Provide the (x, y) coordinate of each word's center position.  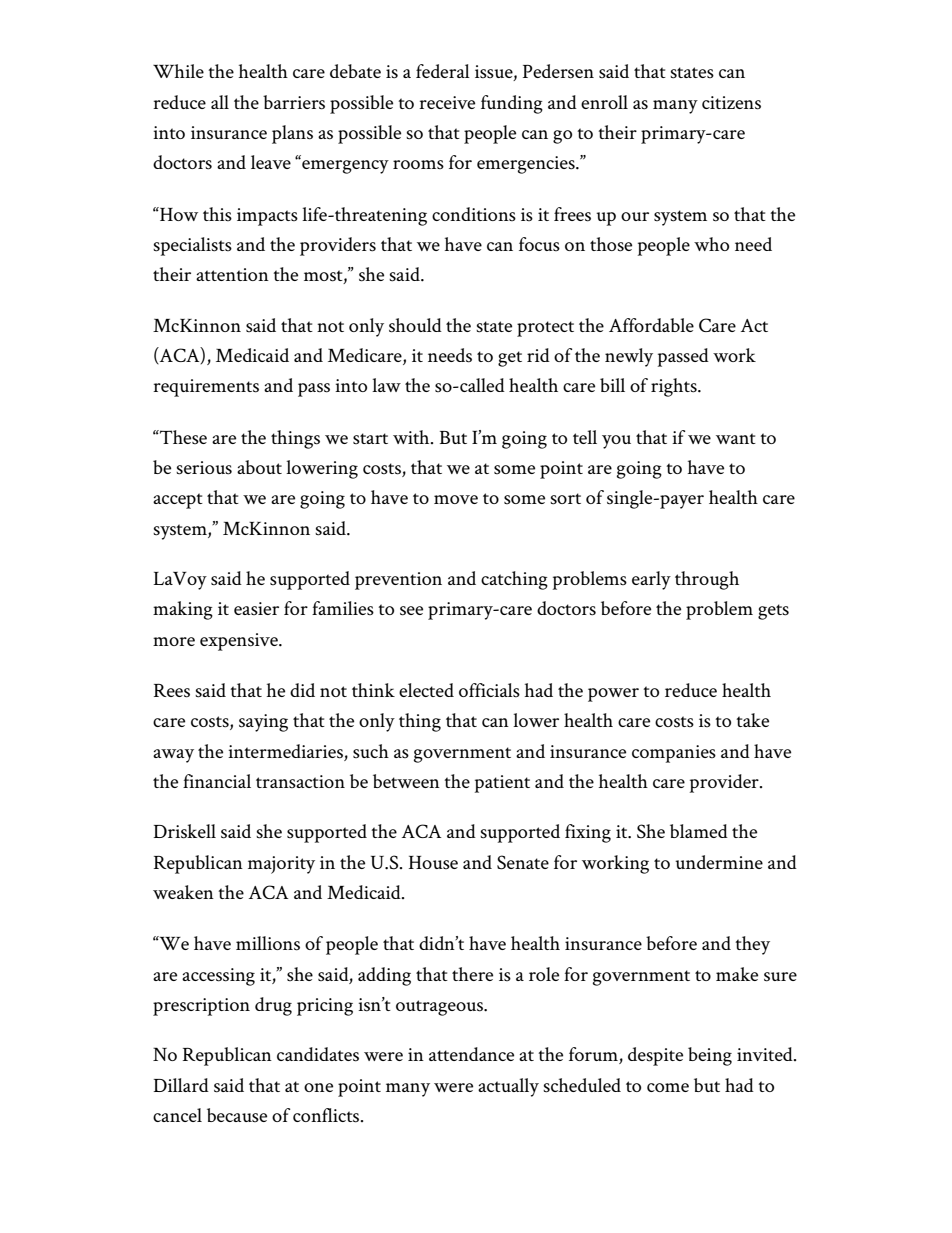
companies (674, 754)
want (736, 438)
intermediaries (285, 751)
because (237, 1115)
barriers (294, 102)
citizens (731, 103)
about (259, 467)
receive (447, 102)
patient (502, 784)
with (412, 437)
